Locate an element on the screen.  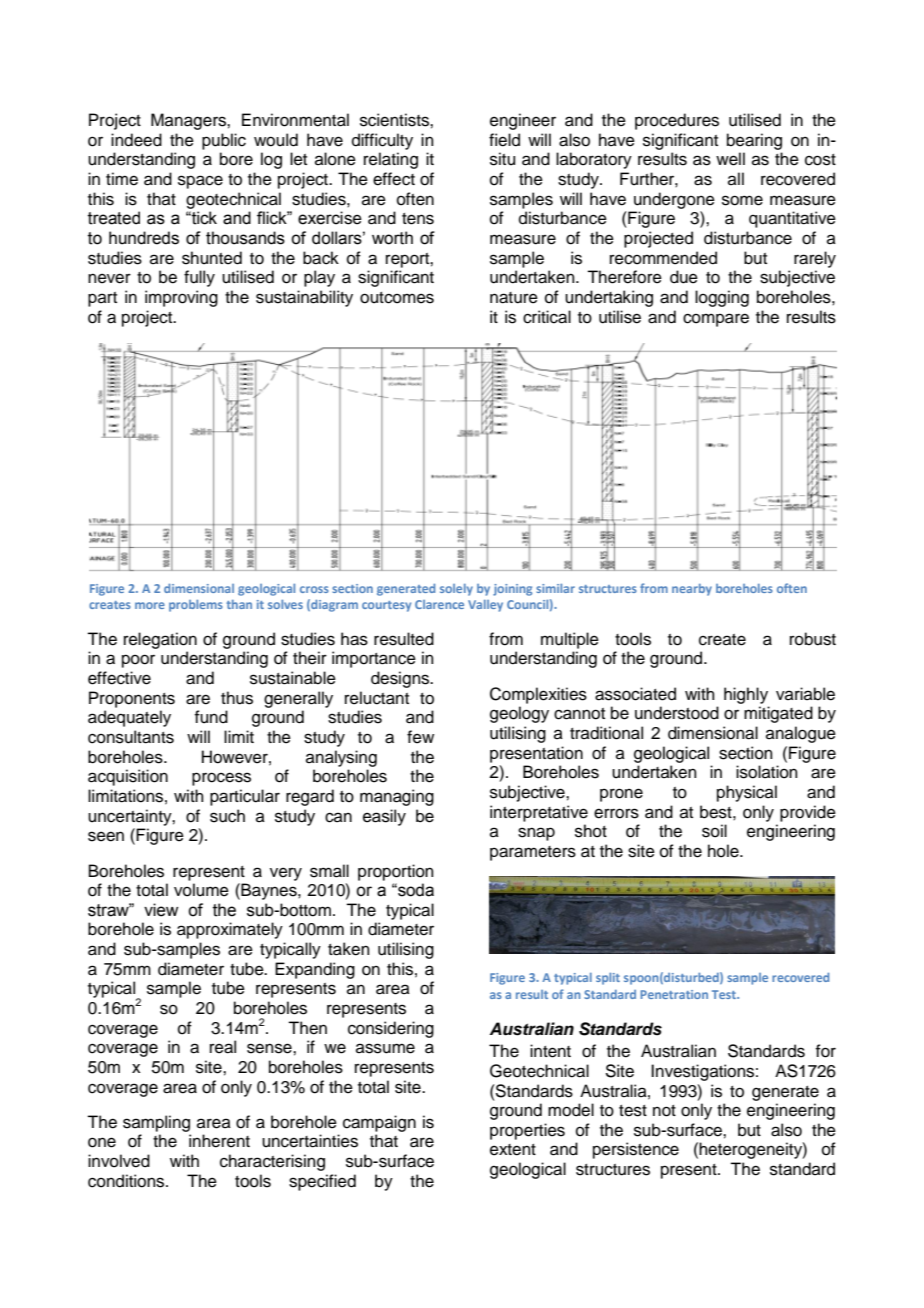
inherent is located at coordinates (219, 1141).
